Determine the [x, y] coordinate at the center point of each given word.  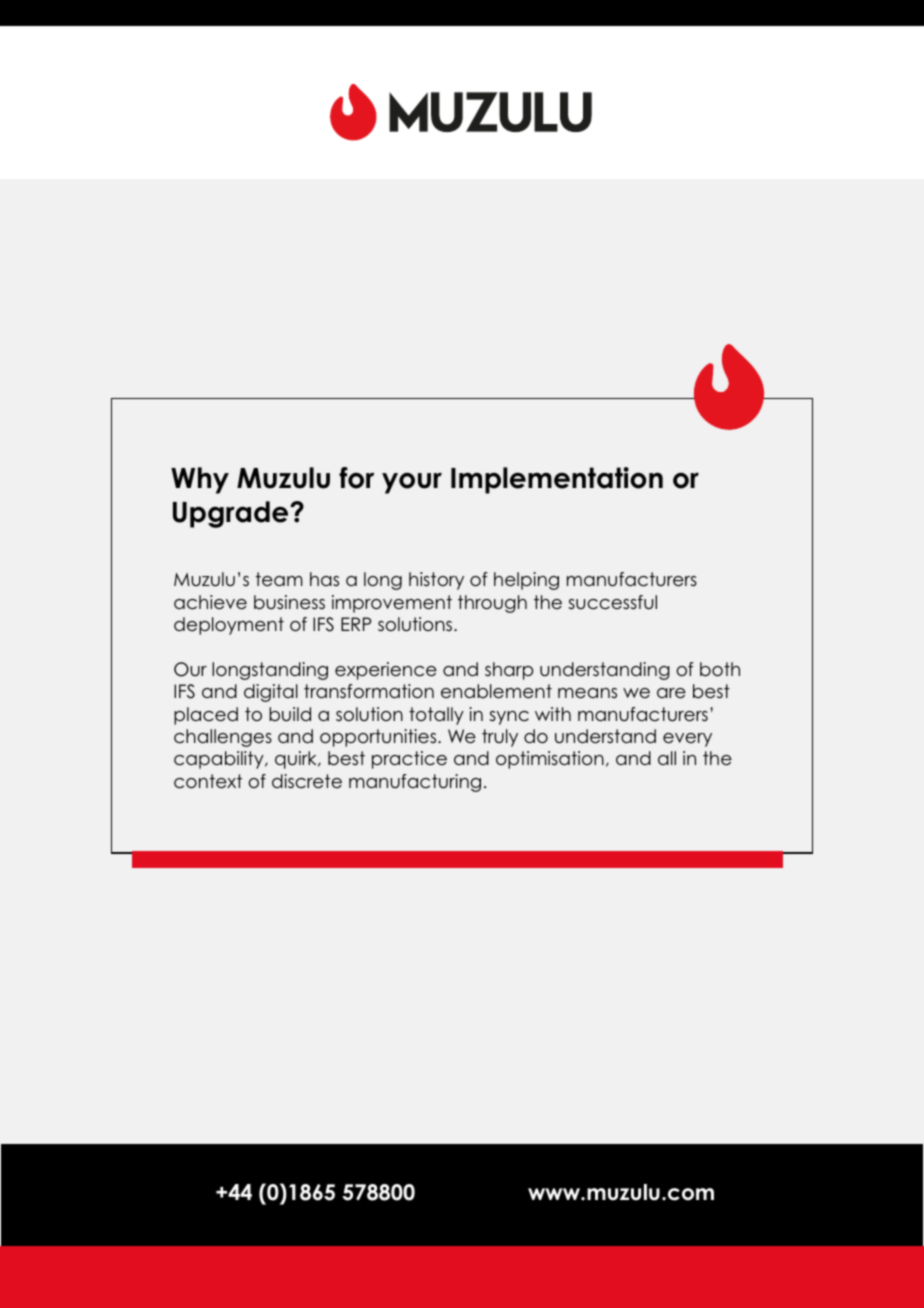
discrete [307, 781]
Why [200, 480]
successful [612, 602]
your [412, 483]
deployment [229, 626]
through [492, 604]
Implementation [557, 480]
